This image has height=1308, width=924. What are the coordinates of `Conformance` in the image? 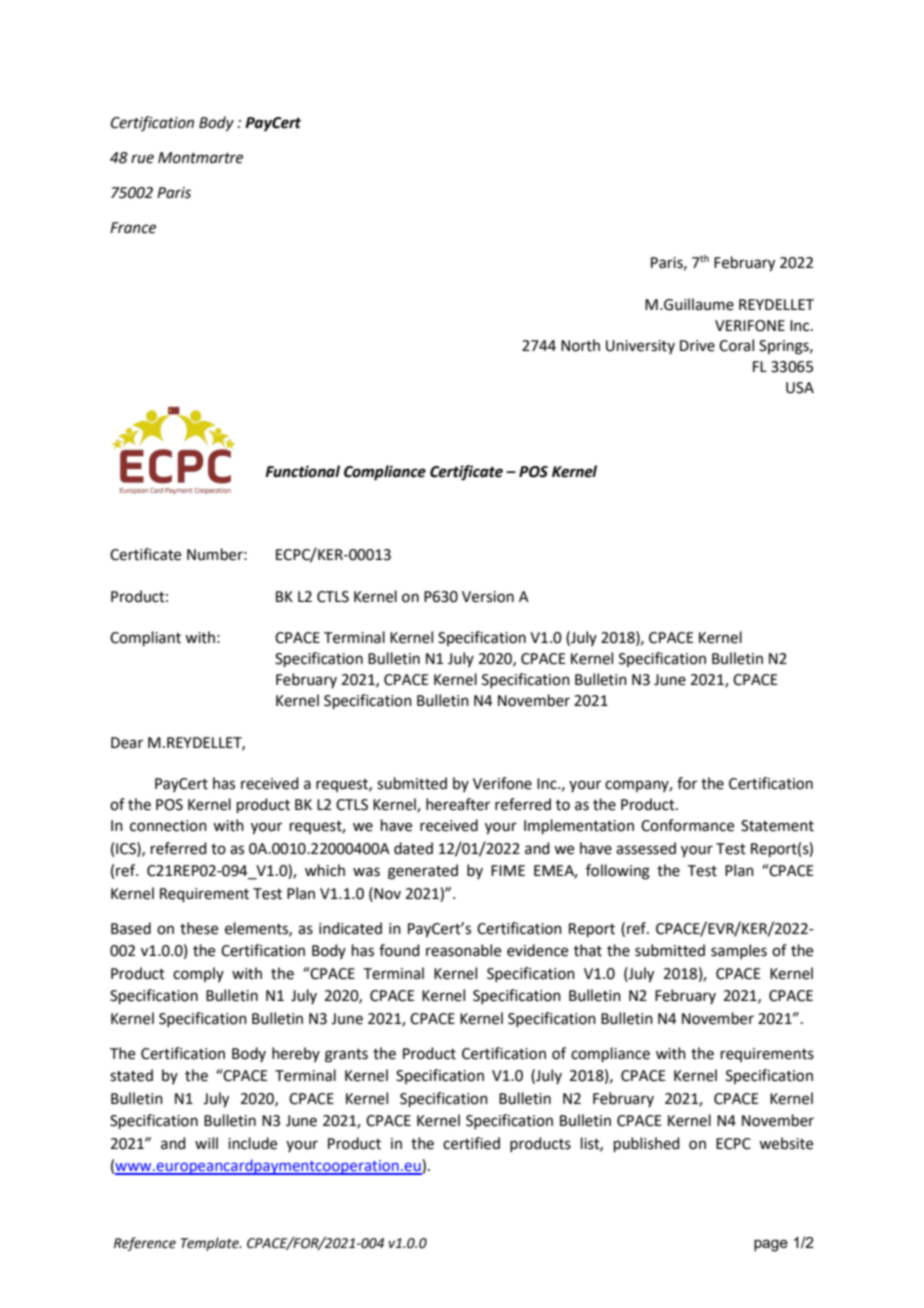 It's located at (687, 825).
